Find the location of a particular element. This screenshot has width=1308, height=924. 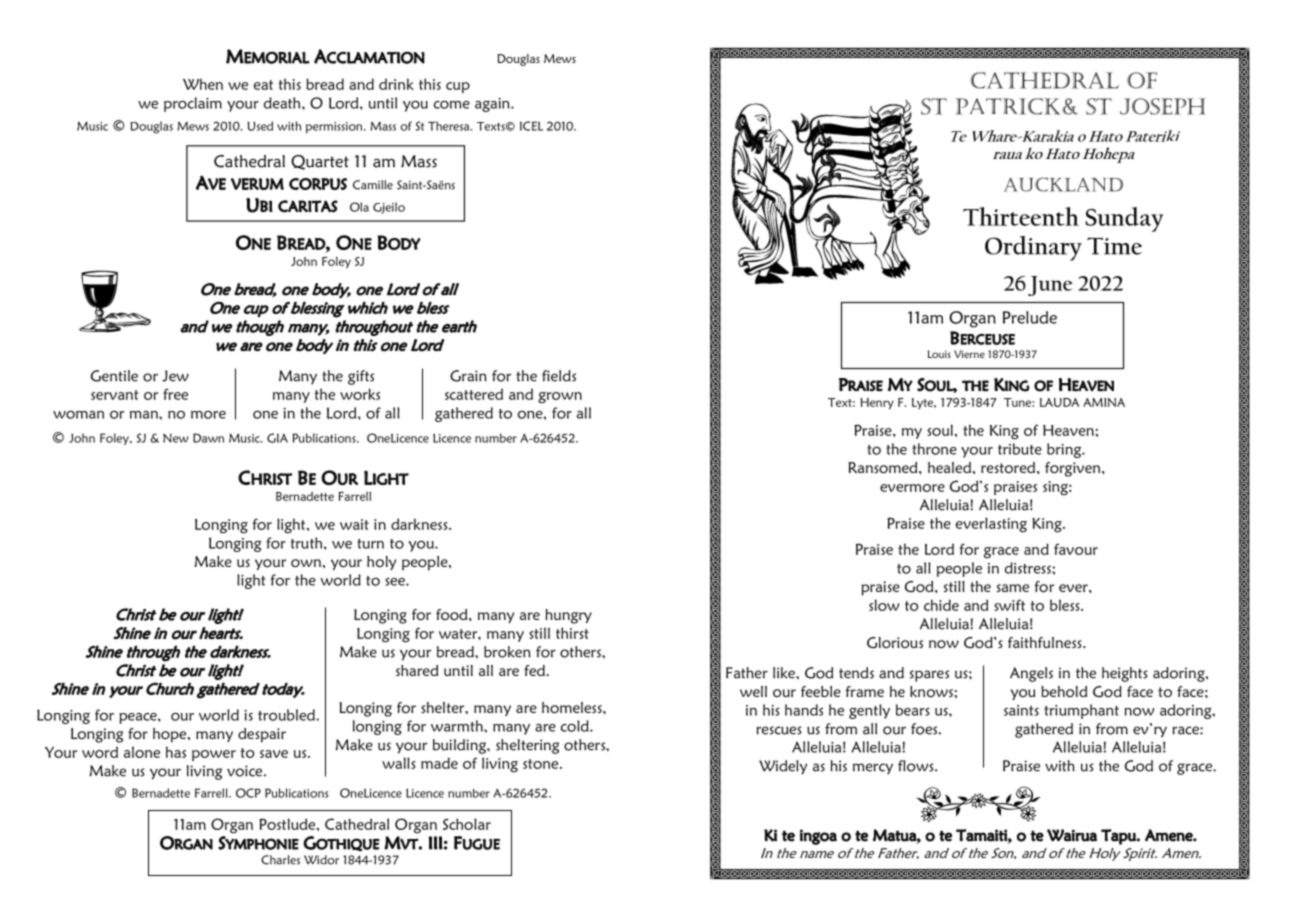

hungry is located at coordinates (568, 616).
